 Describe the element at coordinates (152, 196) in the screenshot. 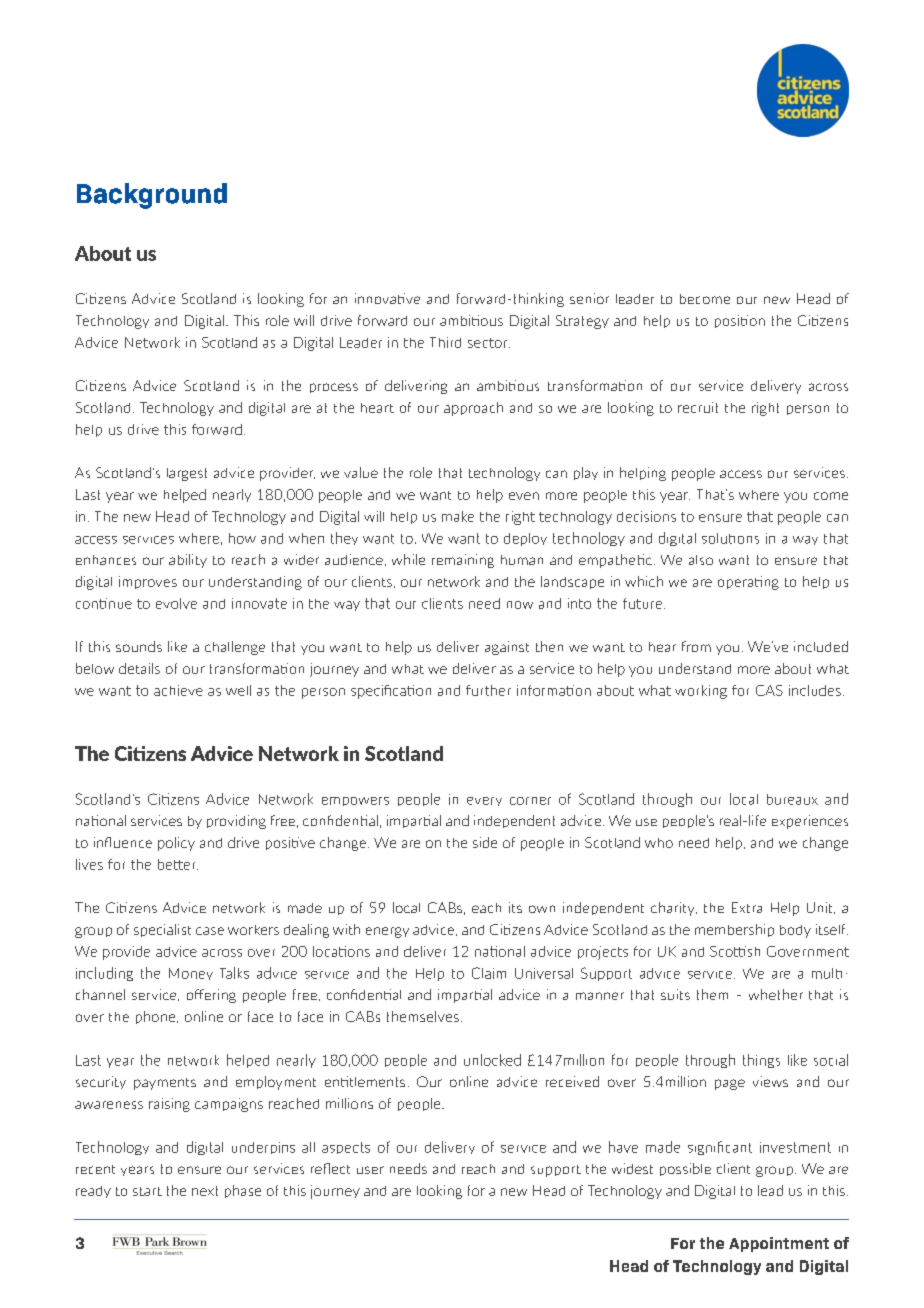

I see `Background` at that location.
